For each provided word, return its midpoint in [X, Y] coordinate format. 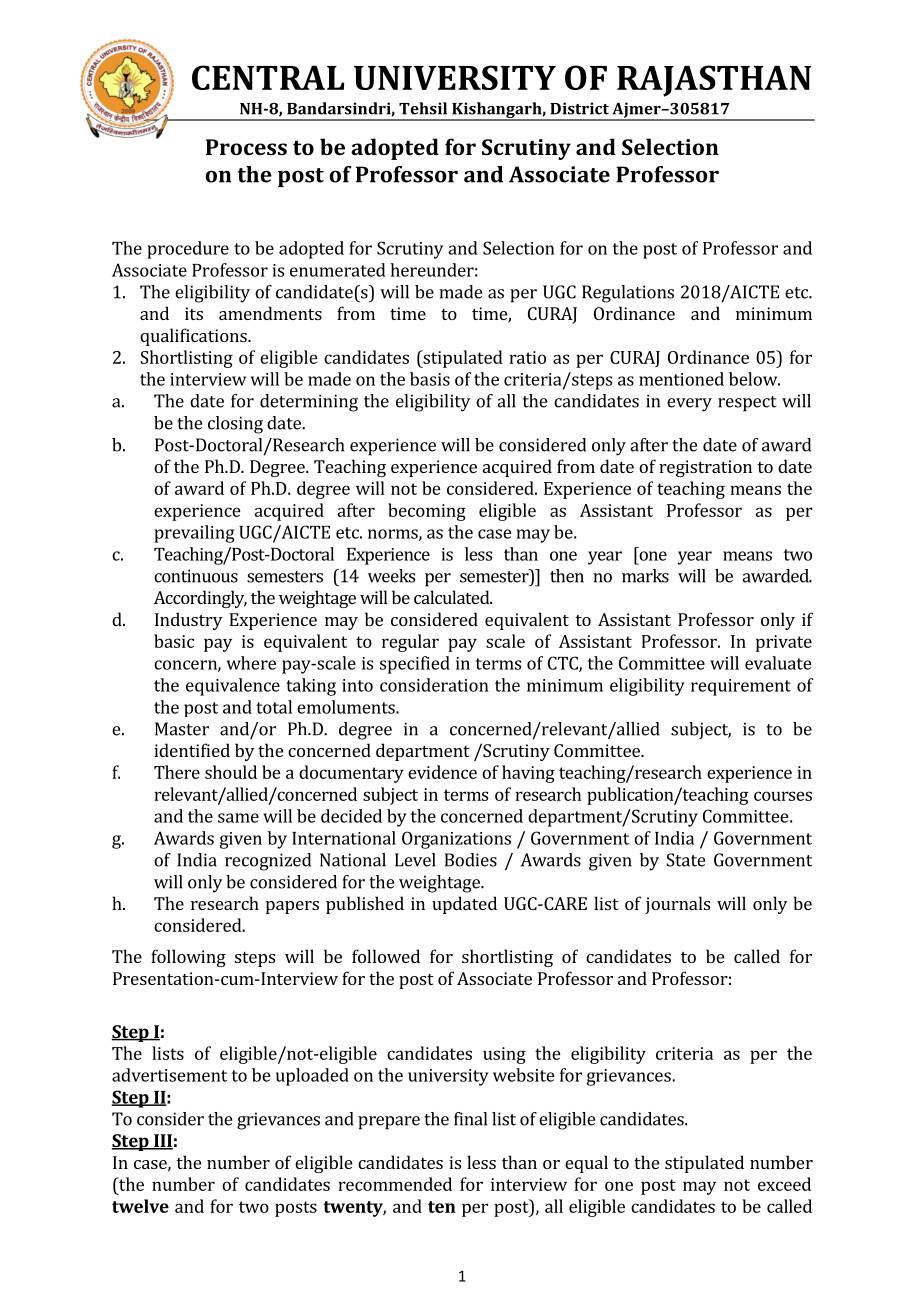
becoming [427, 512]
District [579, 108]
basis [430, 379]
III [162, 1142]
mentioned [681, 379]
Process [246, 147]
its [194, 313]
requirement [741, 687]
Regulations [628, 294]
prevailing [194, 534]
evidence [442, 772]
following [188, 958]
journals [677, 905]
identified [192, 750]
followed [386, 956]
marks [645, 576]
